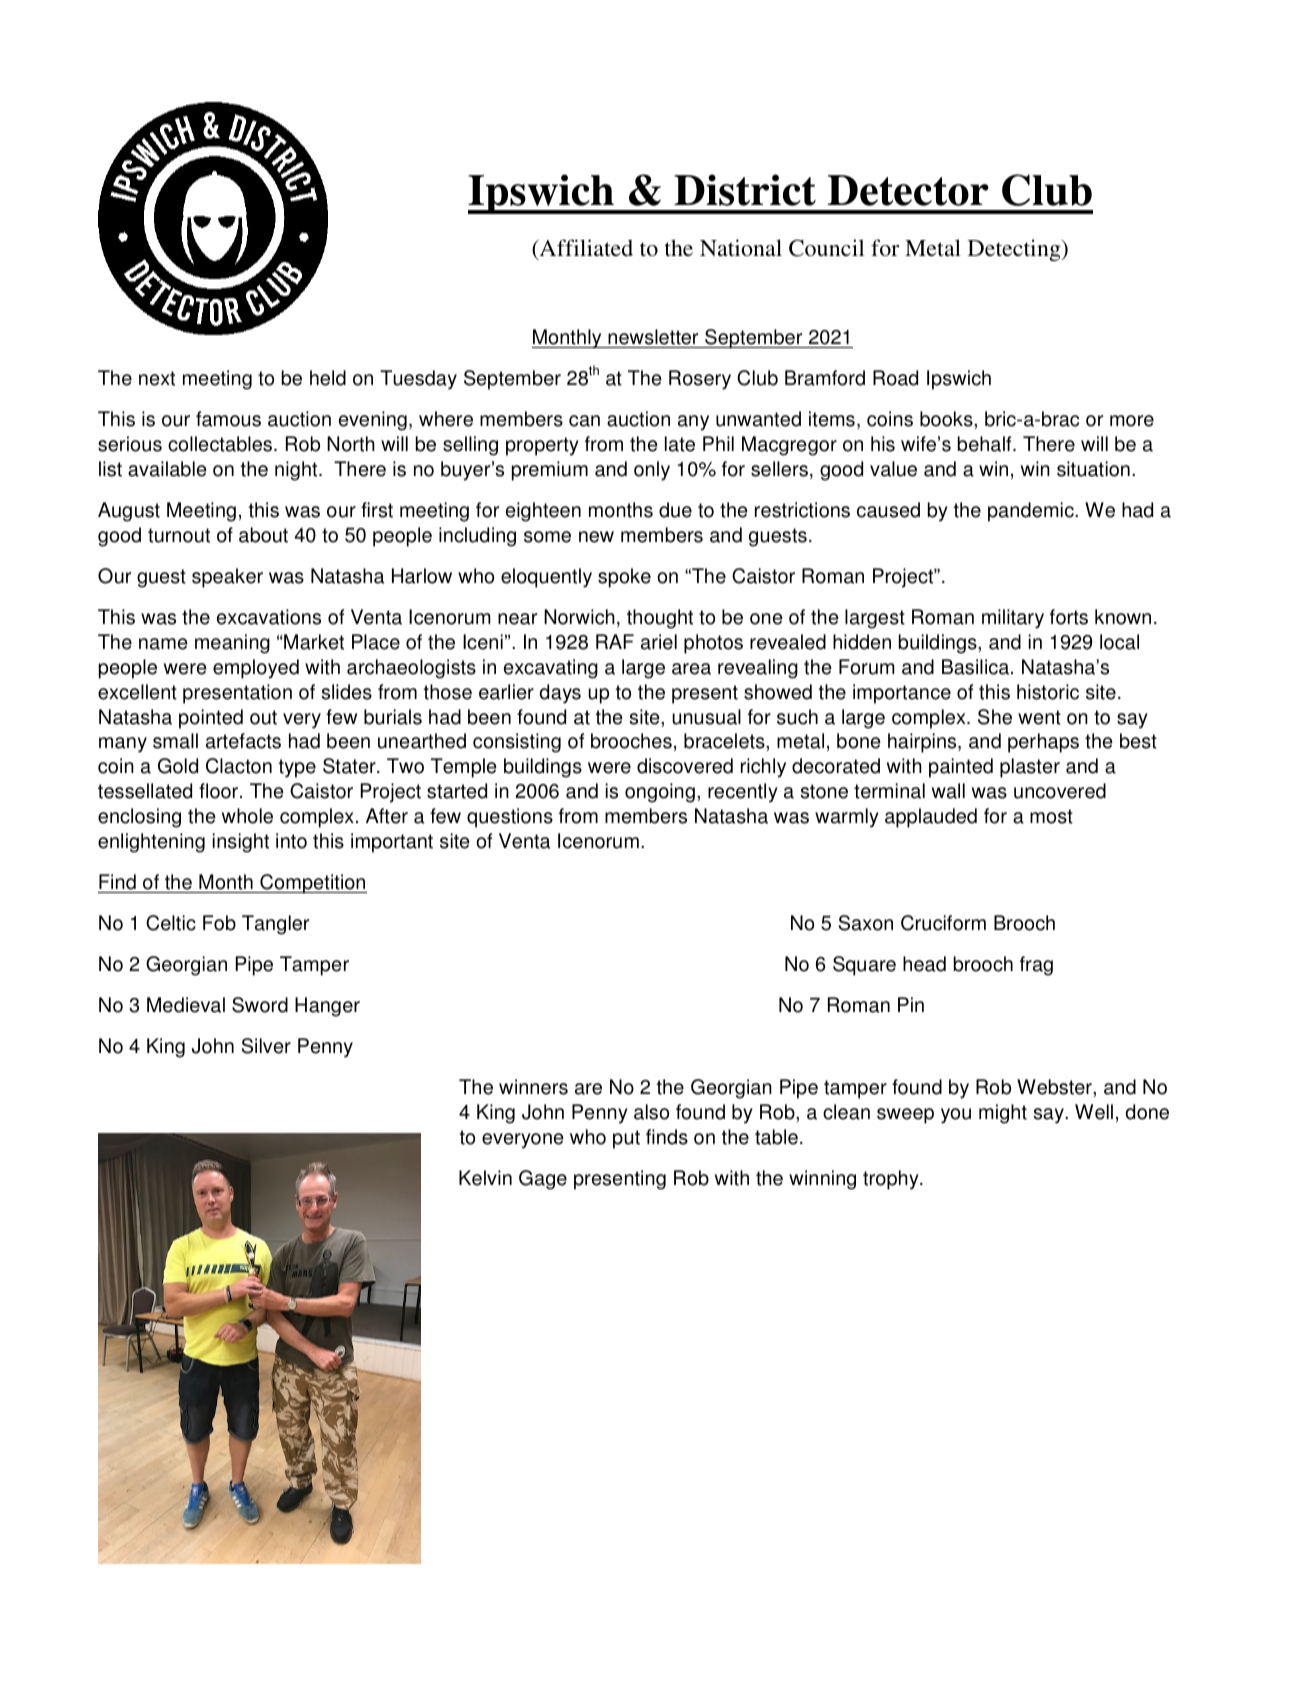 The width and height of the document is (1307, 1691). Describe the element at coordinates (626, 1139) in the document. I see `put` at that location.
